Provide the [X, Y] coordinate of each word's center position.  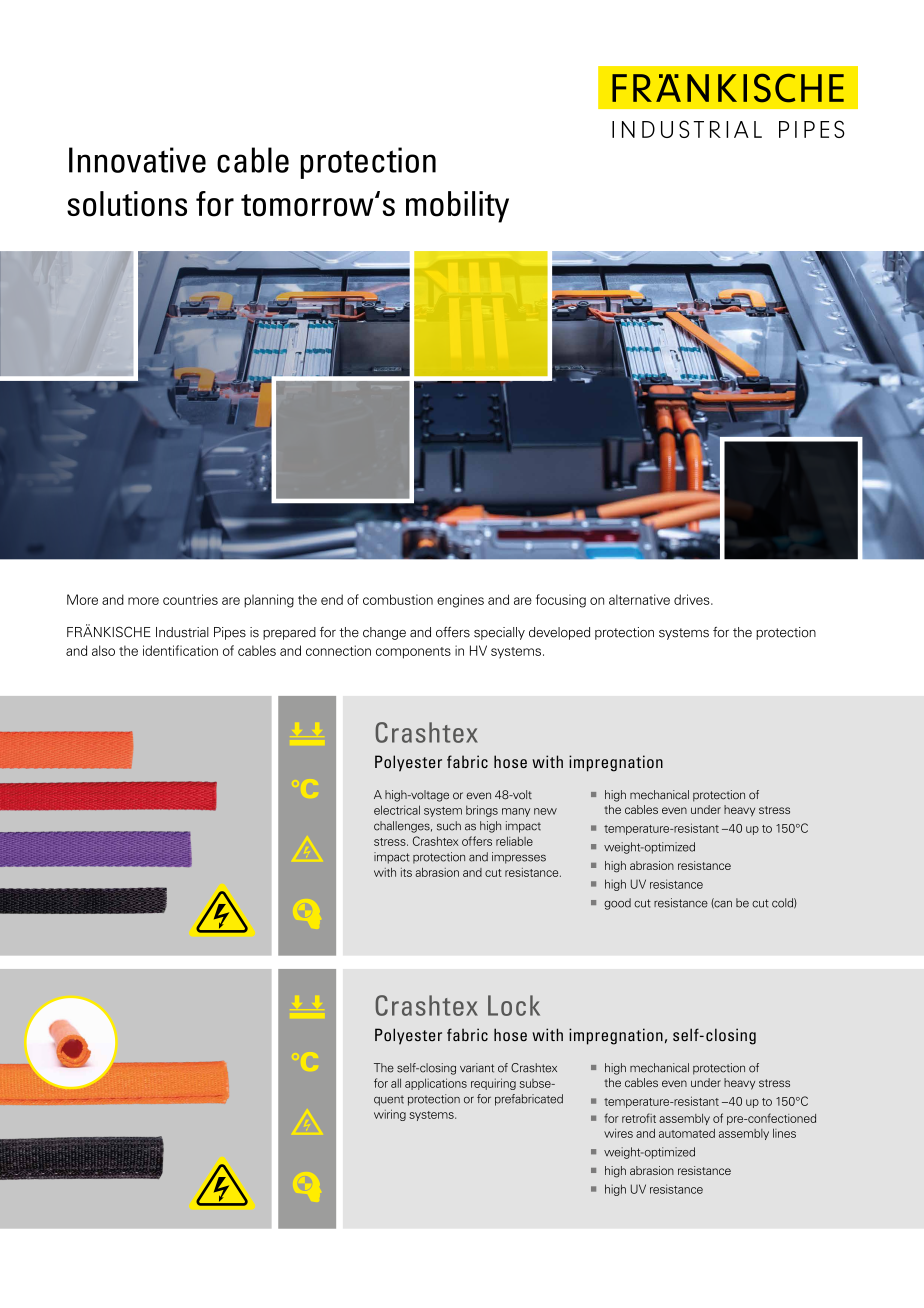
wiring [390, 1115]
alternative [639, 599]
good [617, 904]
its [406, 872]
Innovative [137, 160]
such [449, 826]
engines [460, 601]
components [413, 653]
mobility [457, 207]
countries [190, 599]
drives [693, 599]
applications [436, 1084]
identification [180, 650]
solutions [127, 204]
